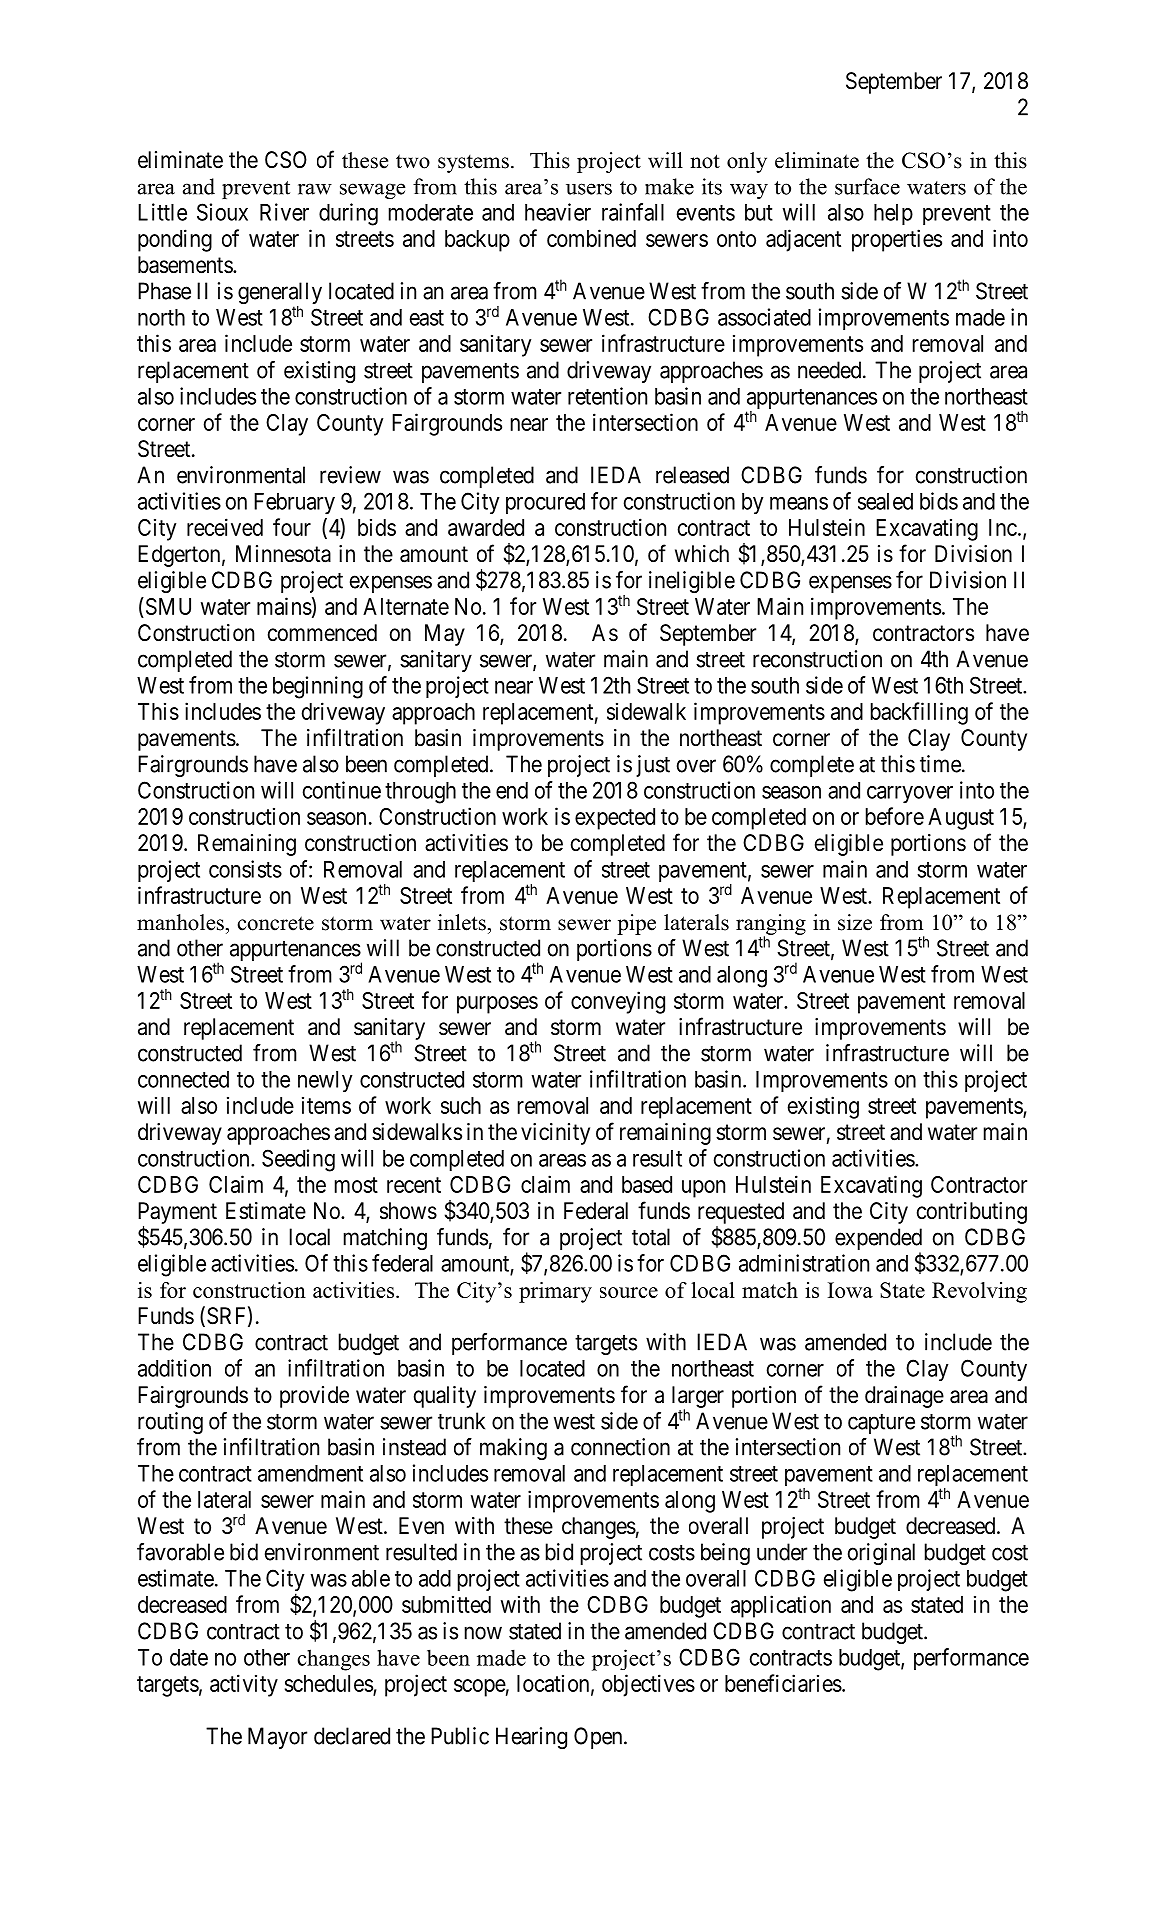 Image resolution: width=1165 pixels, height=1919 pixels. What do you see at coordinates (599, 1738) in the screenshot?
I see `Open` at bounding box center [599, 1738].
